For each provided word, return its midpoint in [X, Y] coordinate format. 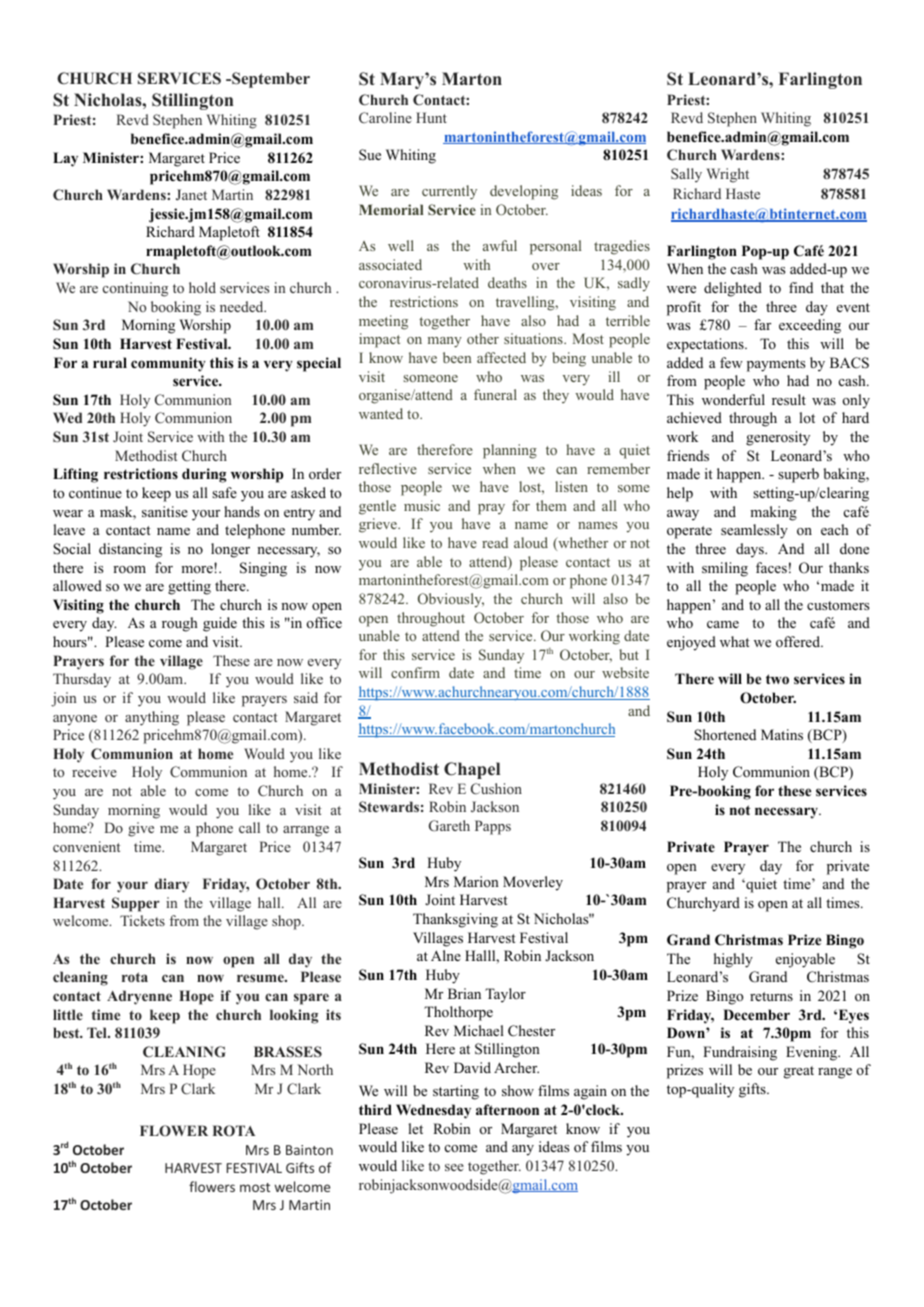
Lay [65, 159]
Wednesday [433, 1111]
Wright [727, 175]
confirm [415, 672]
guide [220, 624]
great [799, 1072]
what [735, 641]
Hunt [431, 117]
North [315, 1069]
